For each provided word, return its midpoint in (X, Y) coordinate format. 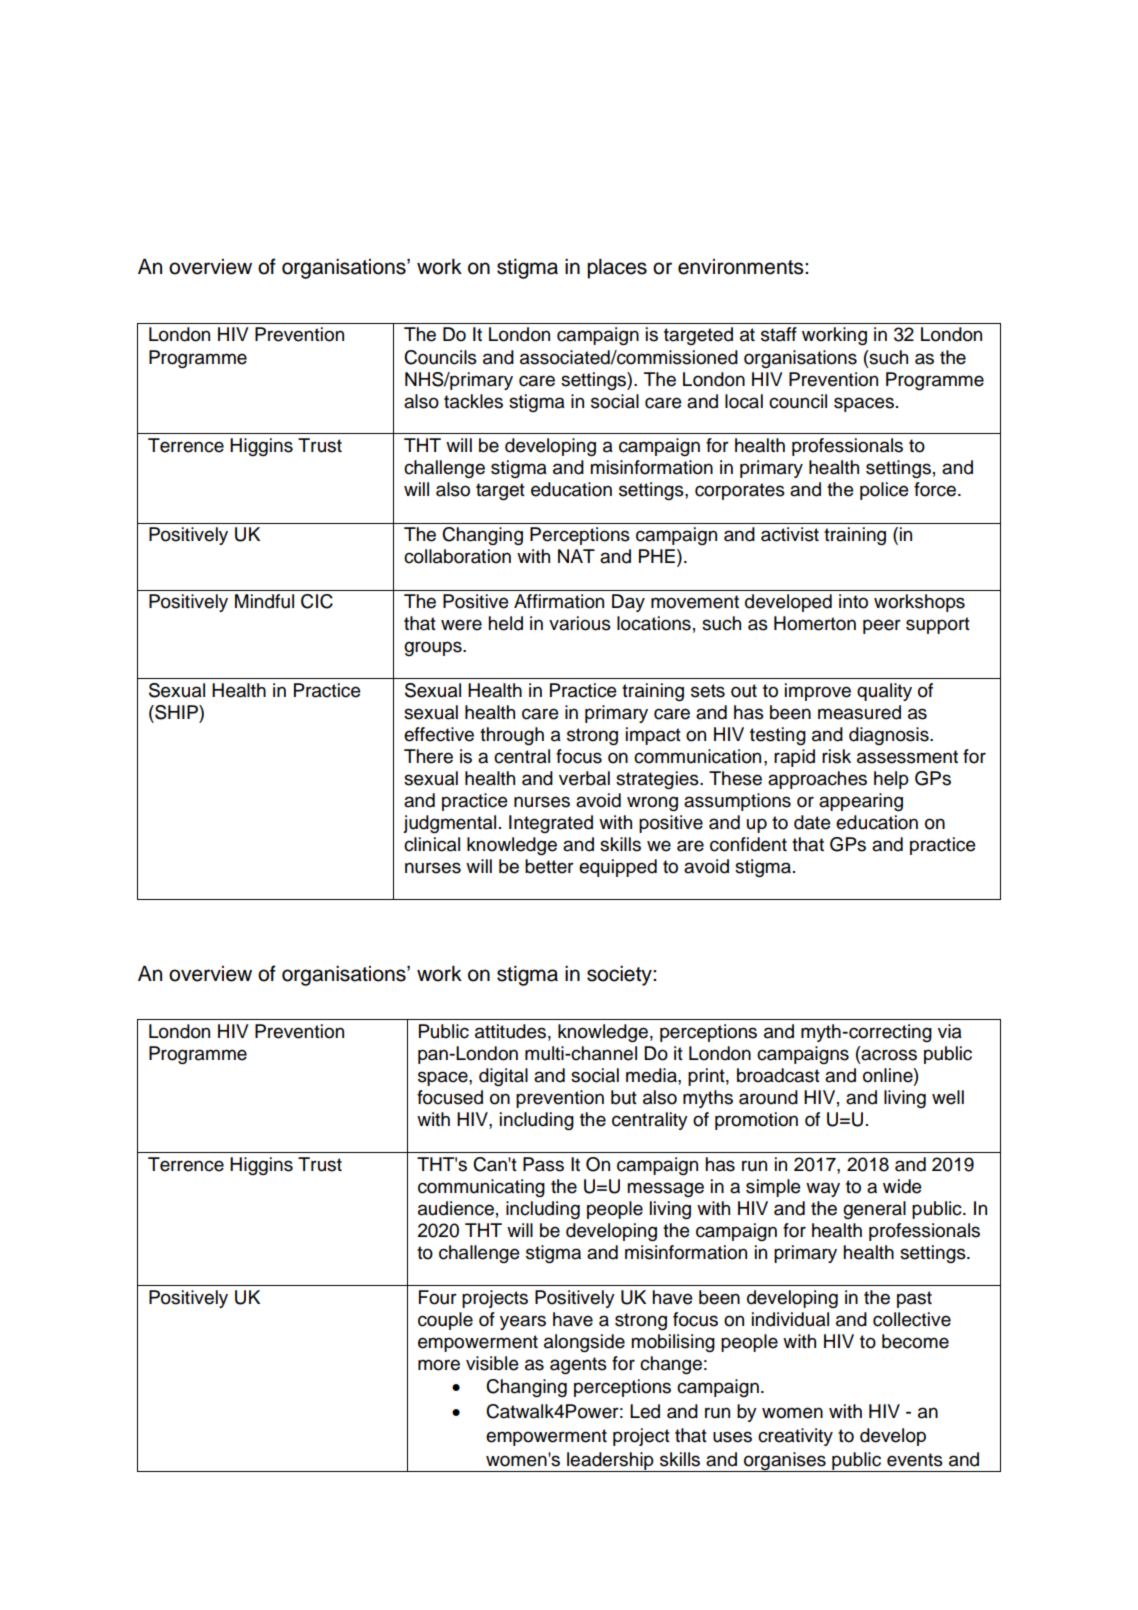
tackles (473, 401)
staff (779, 334)
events (915, 1460)
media (652, 1075)
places (617, 269)
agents (578, 1366)
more (439, 1365)
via (950, 1031)
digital (503, 1077)
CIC (317, 601)
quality (884, 692)
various (580, 623)
